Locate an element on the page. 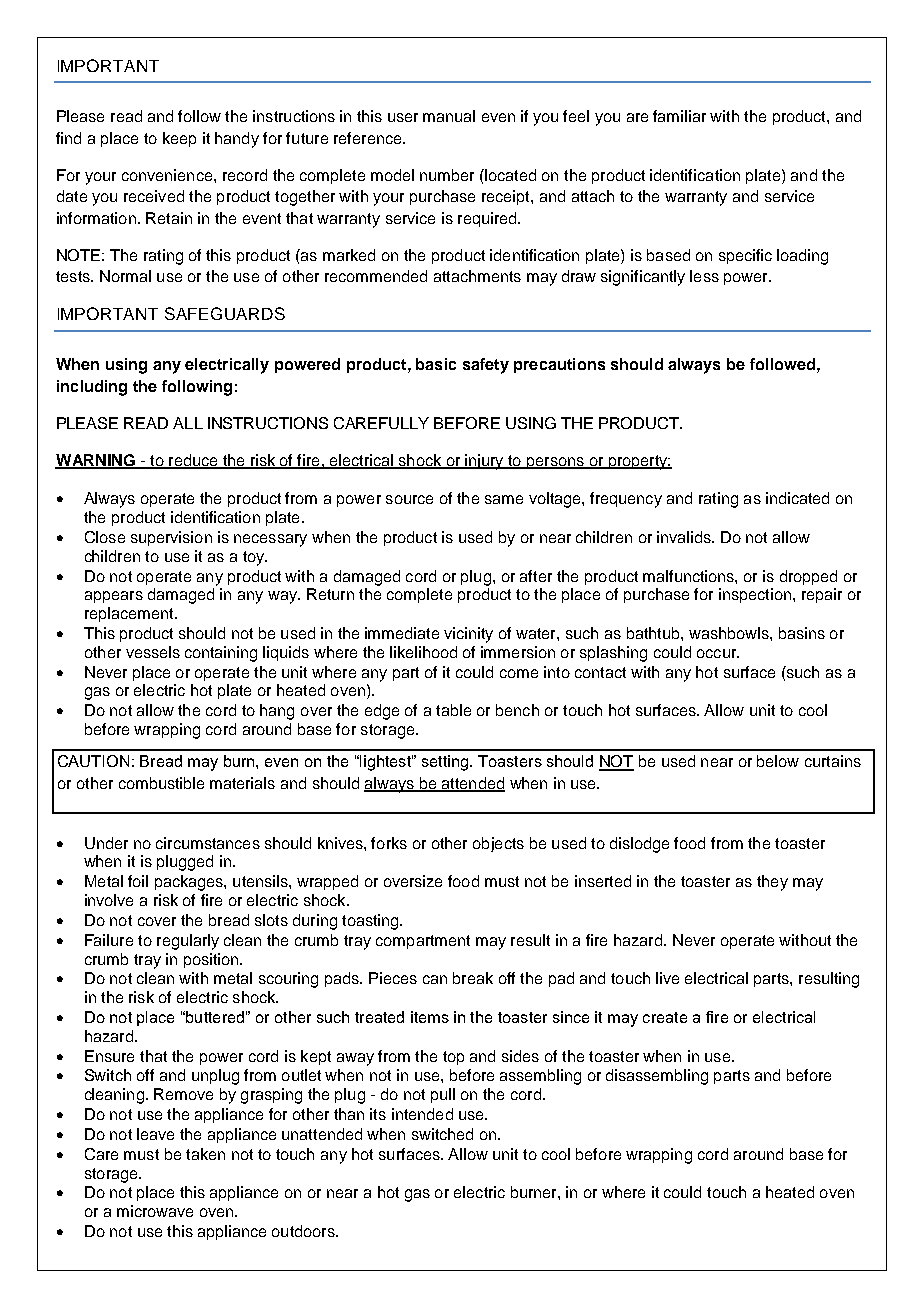 Image resolution: width=924 pixels, height=1308 pixels. occur is located at coordinates (718, 653).
